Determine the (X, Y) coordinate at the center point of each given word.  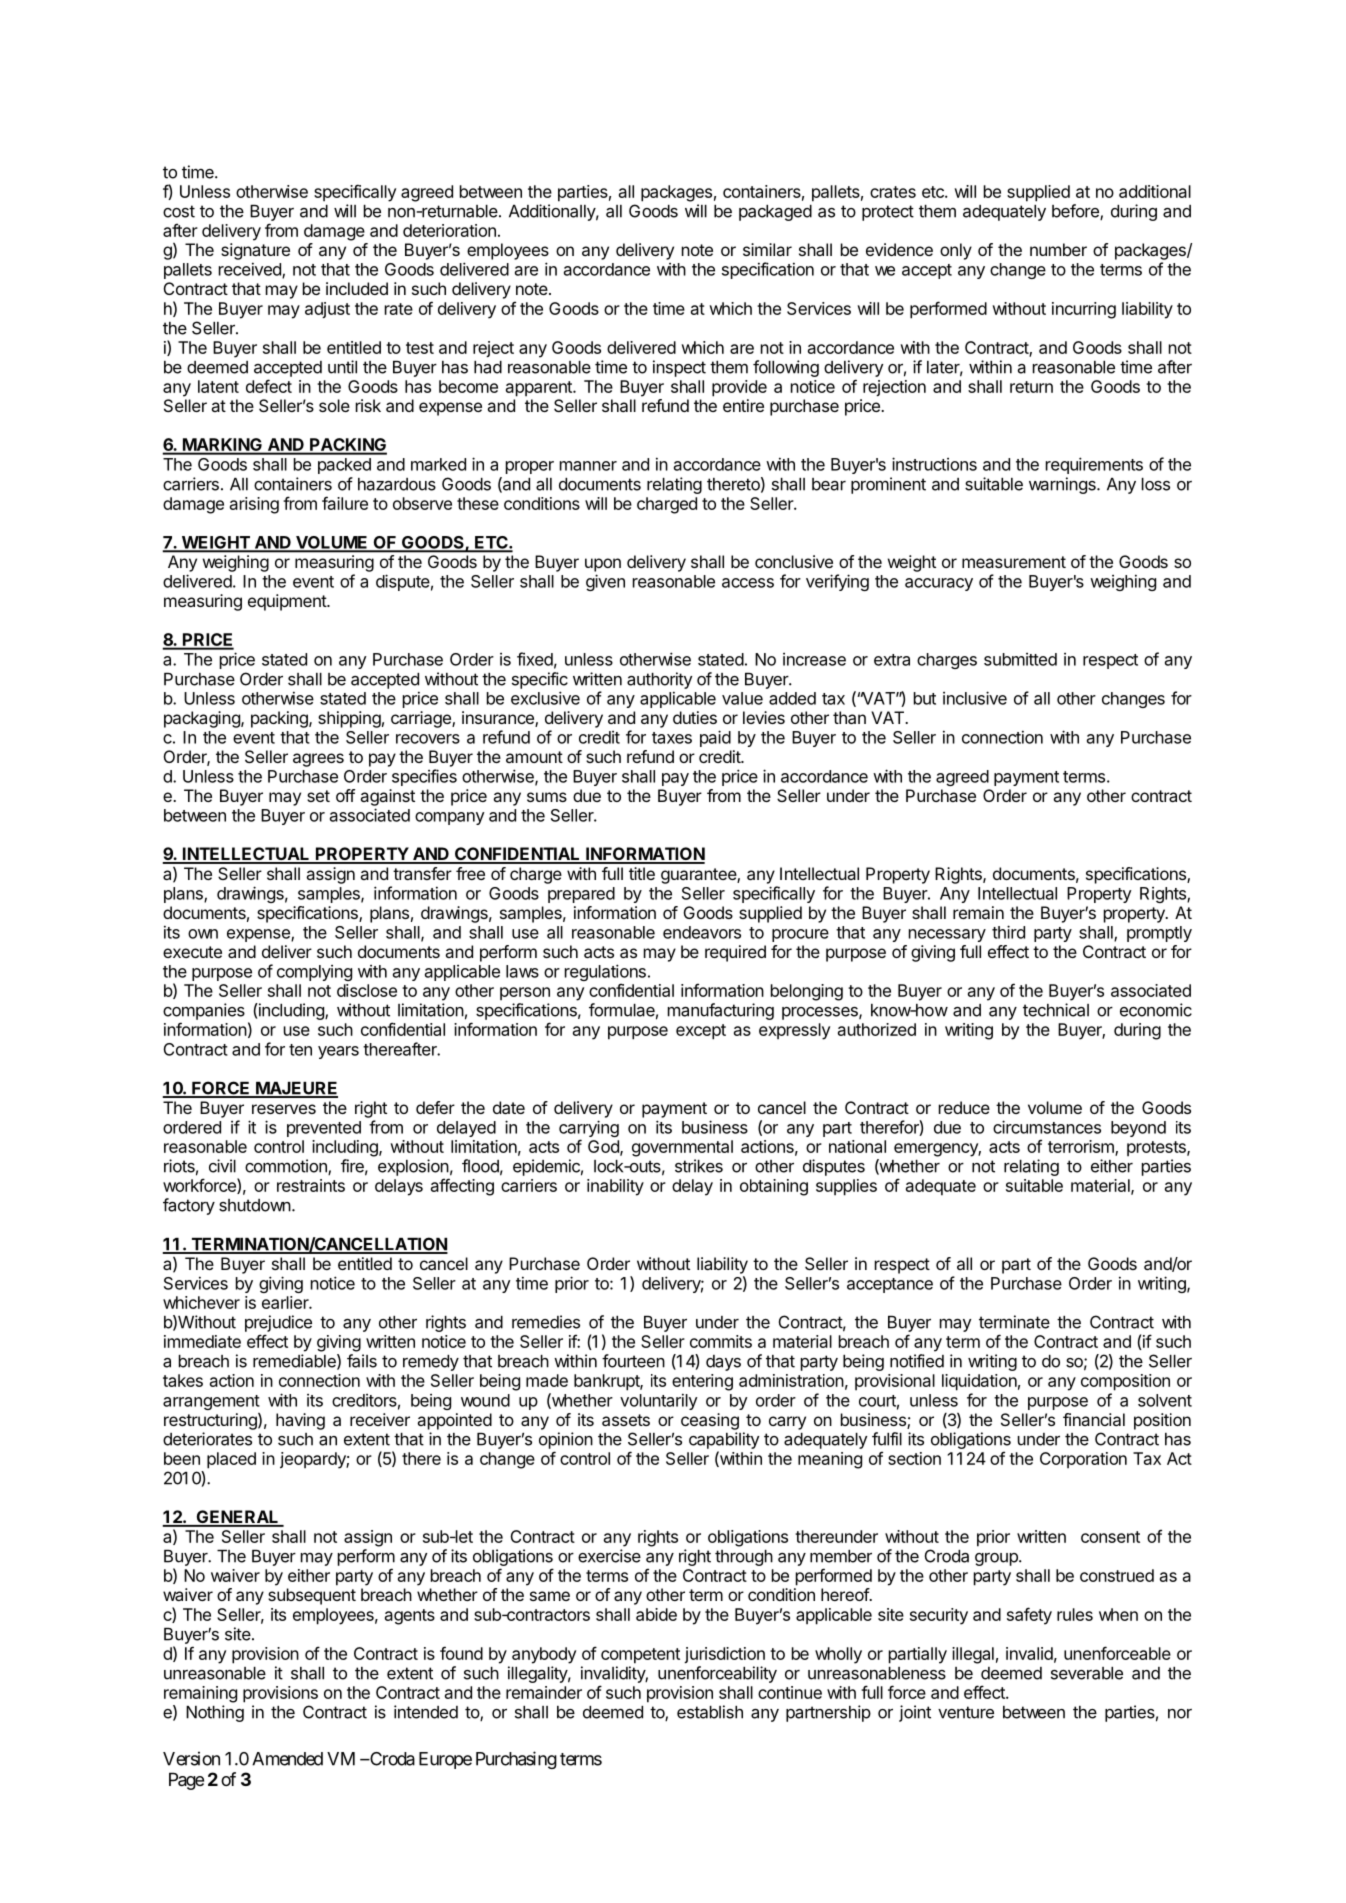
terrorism (1082, 1147)
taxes (672, 738)
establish (710, 1712)
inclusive (975, 698)
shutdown (255, 1205)
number (1058, 249)
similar (767, 249)
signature (255, 251)
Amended (287, 1759)
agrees (318, 760)
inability (615, 1187)
